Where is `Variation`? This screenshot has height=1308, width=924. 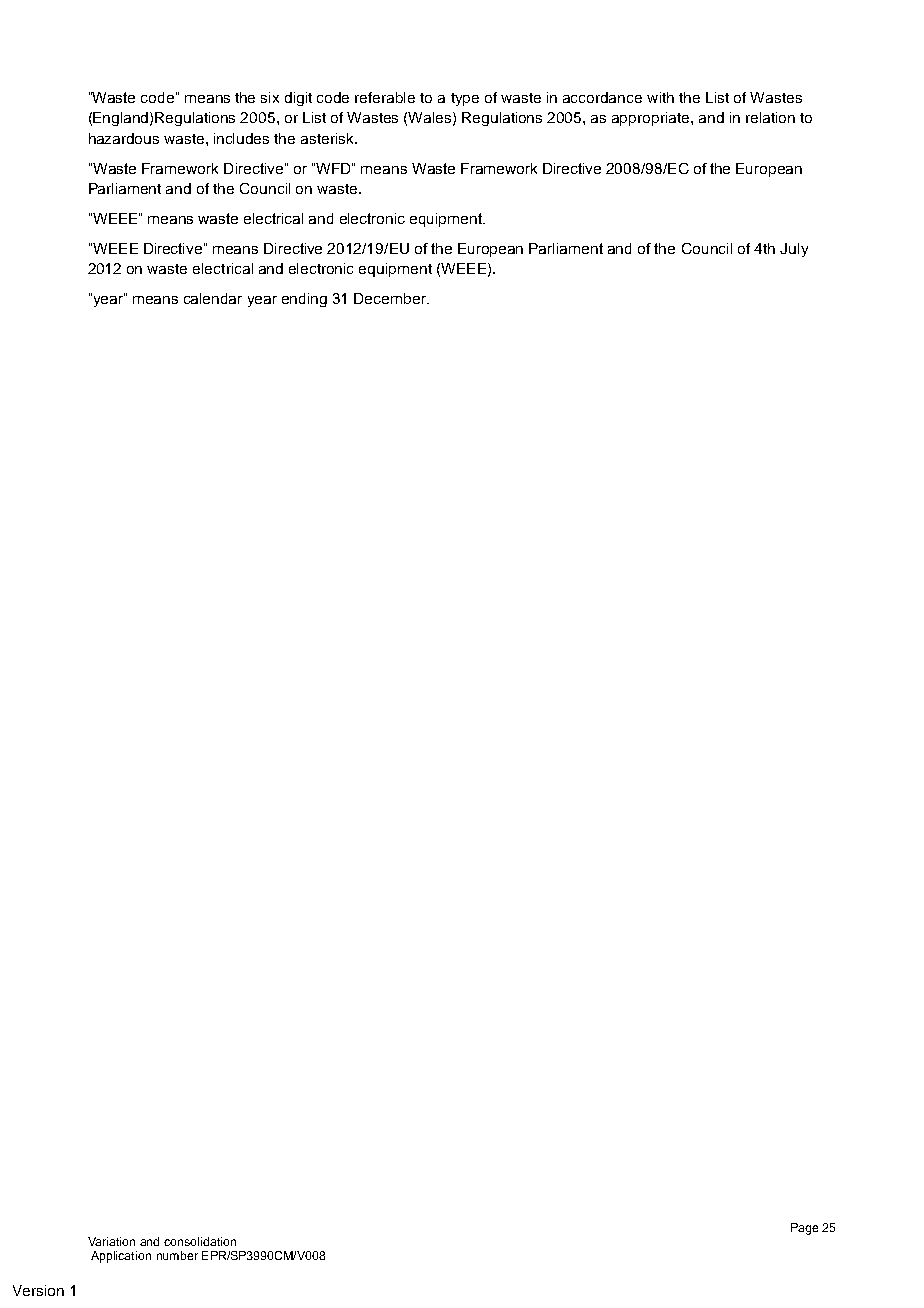 Variation is located at coordinates (111, 1241).
